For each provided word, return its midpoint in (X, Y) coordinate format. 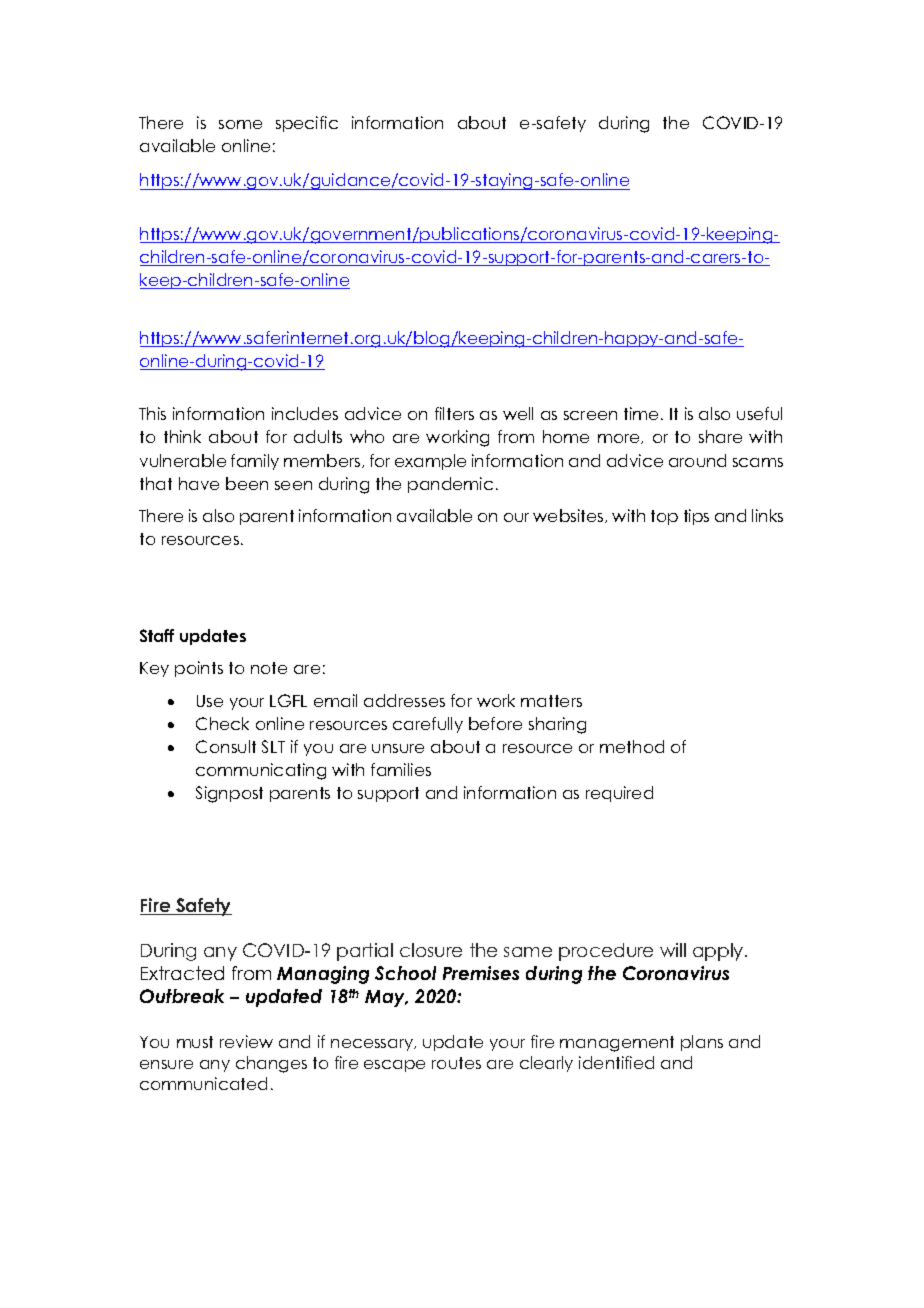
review (246, 1041)
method (632, 746)
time (641, 413)
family (255, 462)
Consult (226, 746)
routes (456, 1063)
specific (307, 124)
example (430, 462)
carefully (428, 725)
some (240, 124)
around (697, 460)
